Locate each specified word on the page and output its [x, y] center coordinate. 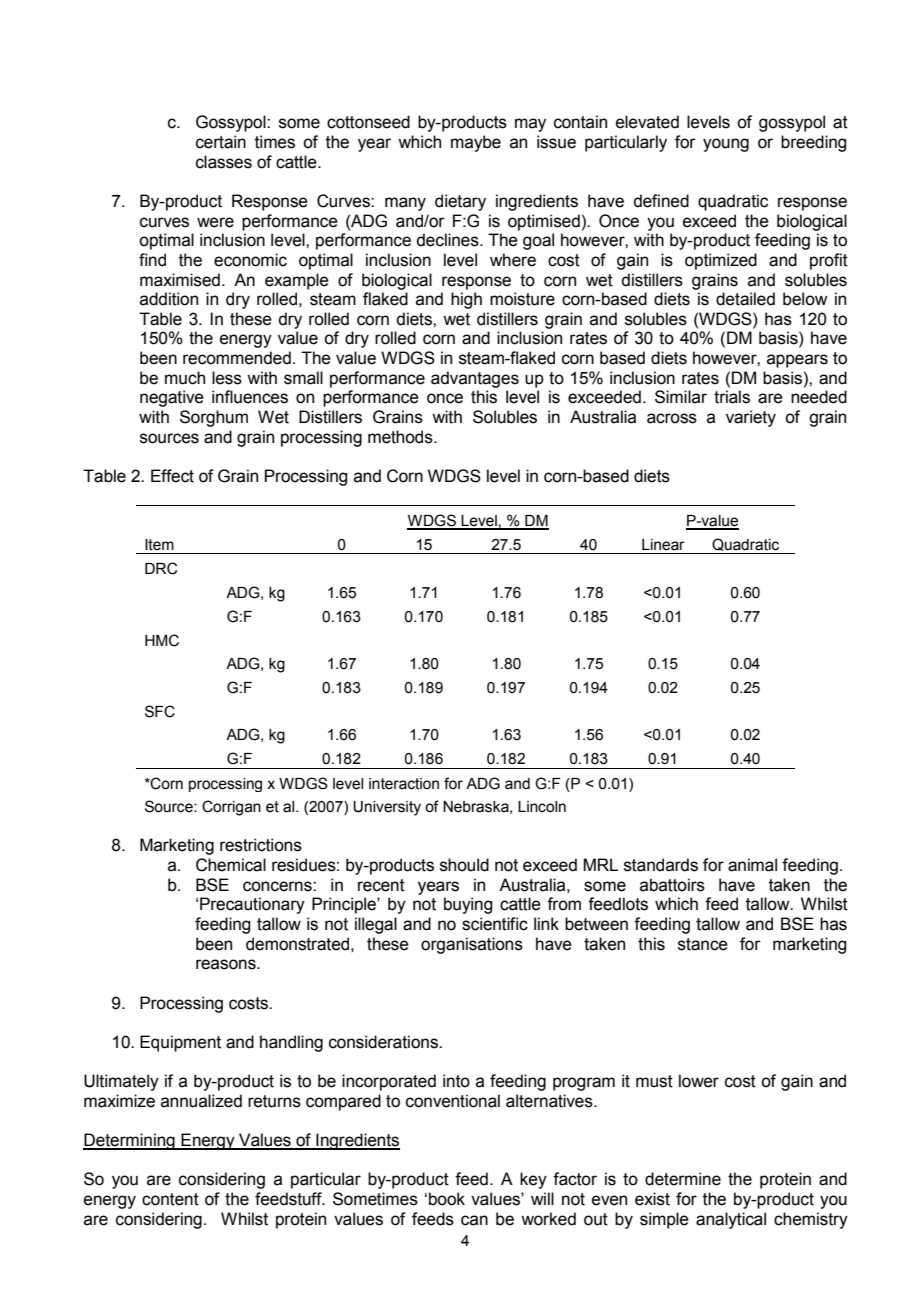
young [726, 145]
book [447, 1199]
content [170, 1199]
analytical [731, 1220]
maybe [476, 143]
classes [224, 162]
